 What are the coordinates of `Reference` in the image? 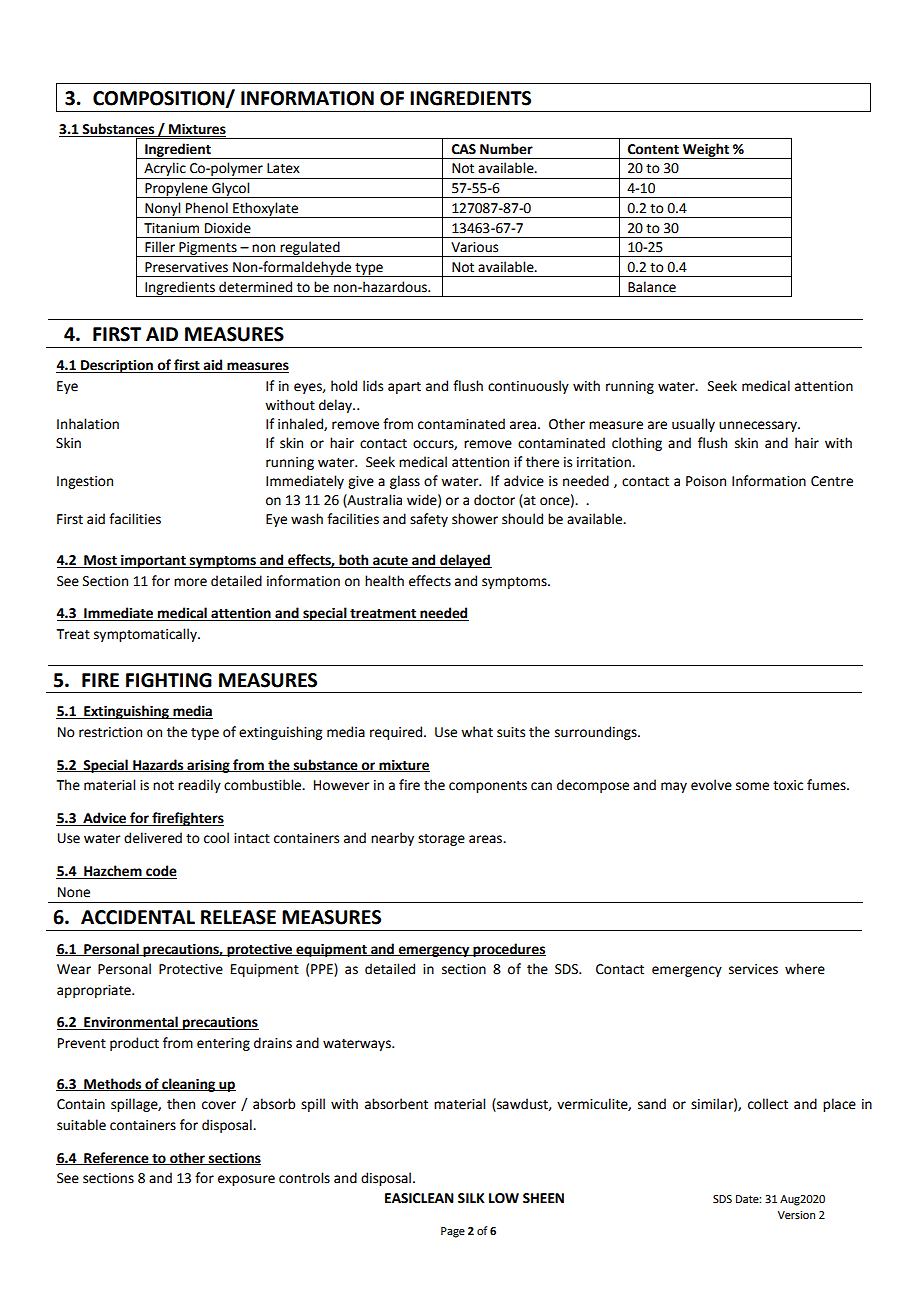 It's located at (116, 1158).
